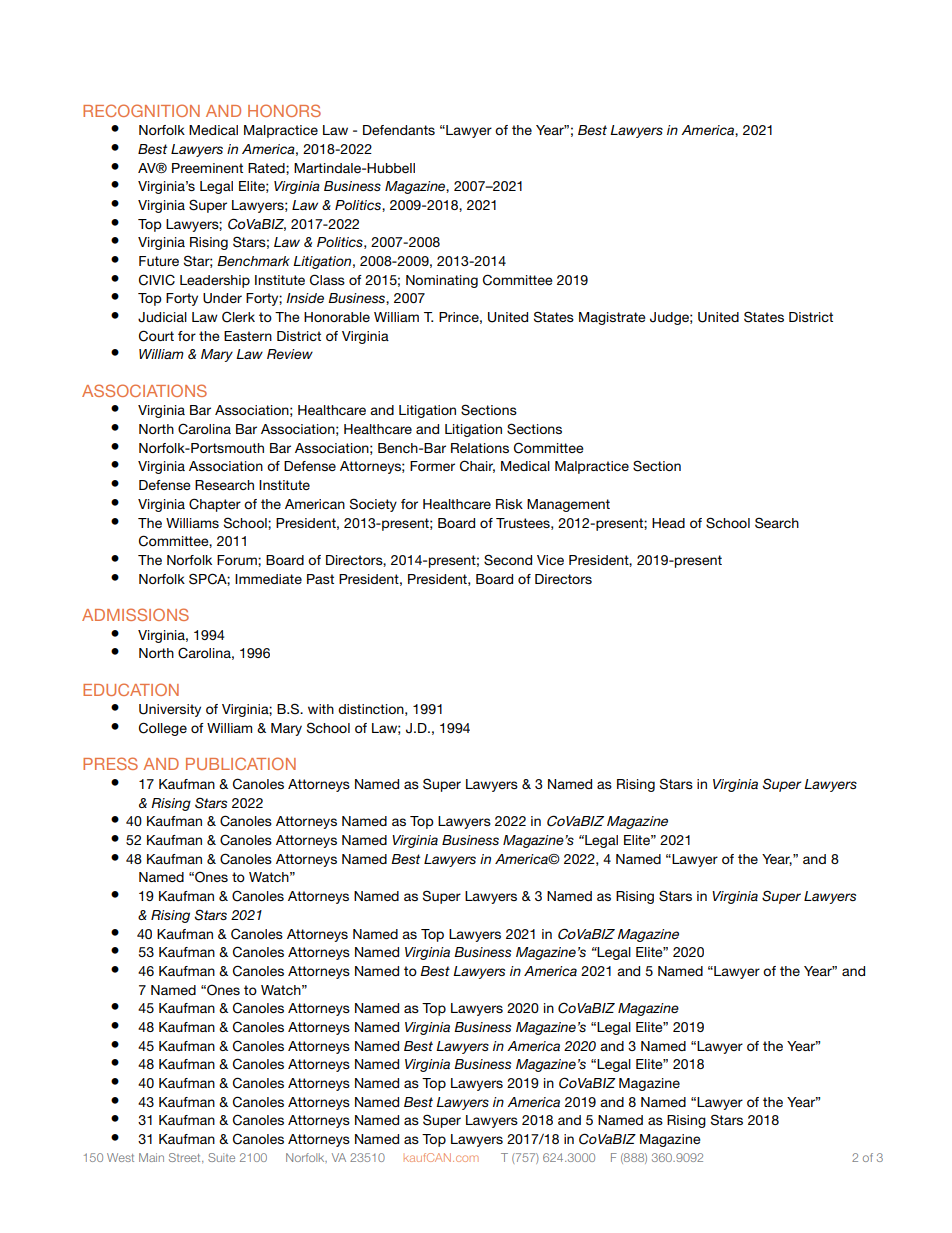 The width and height of the screenshot is (952, 1233). Describe the element at coordinates (612, 318) in the screenshot. I see `Magistrate` at that location.
